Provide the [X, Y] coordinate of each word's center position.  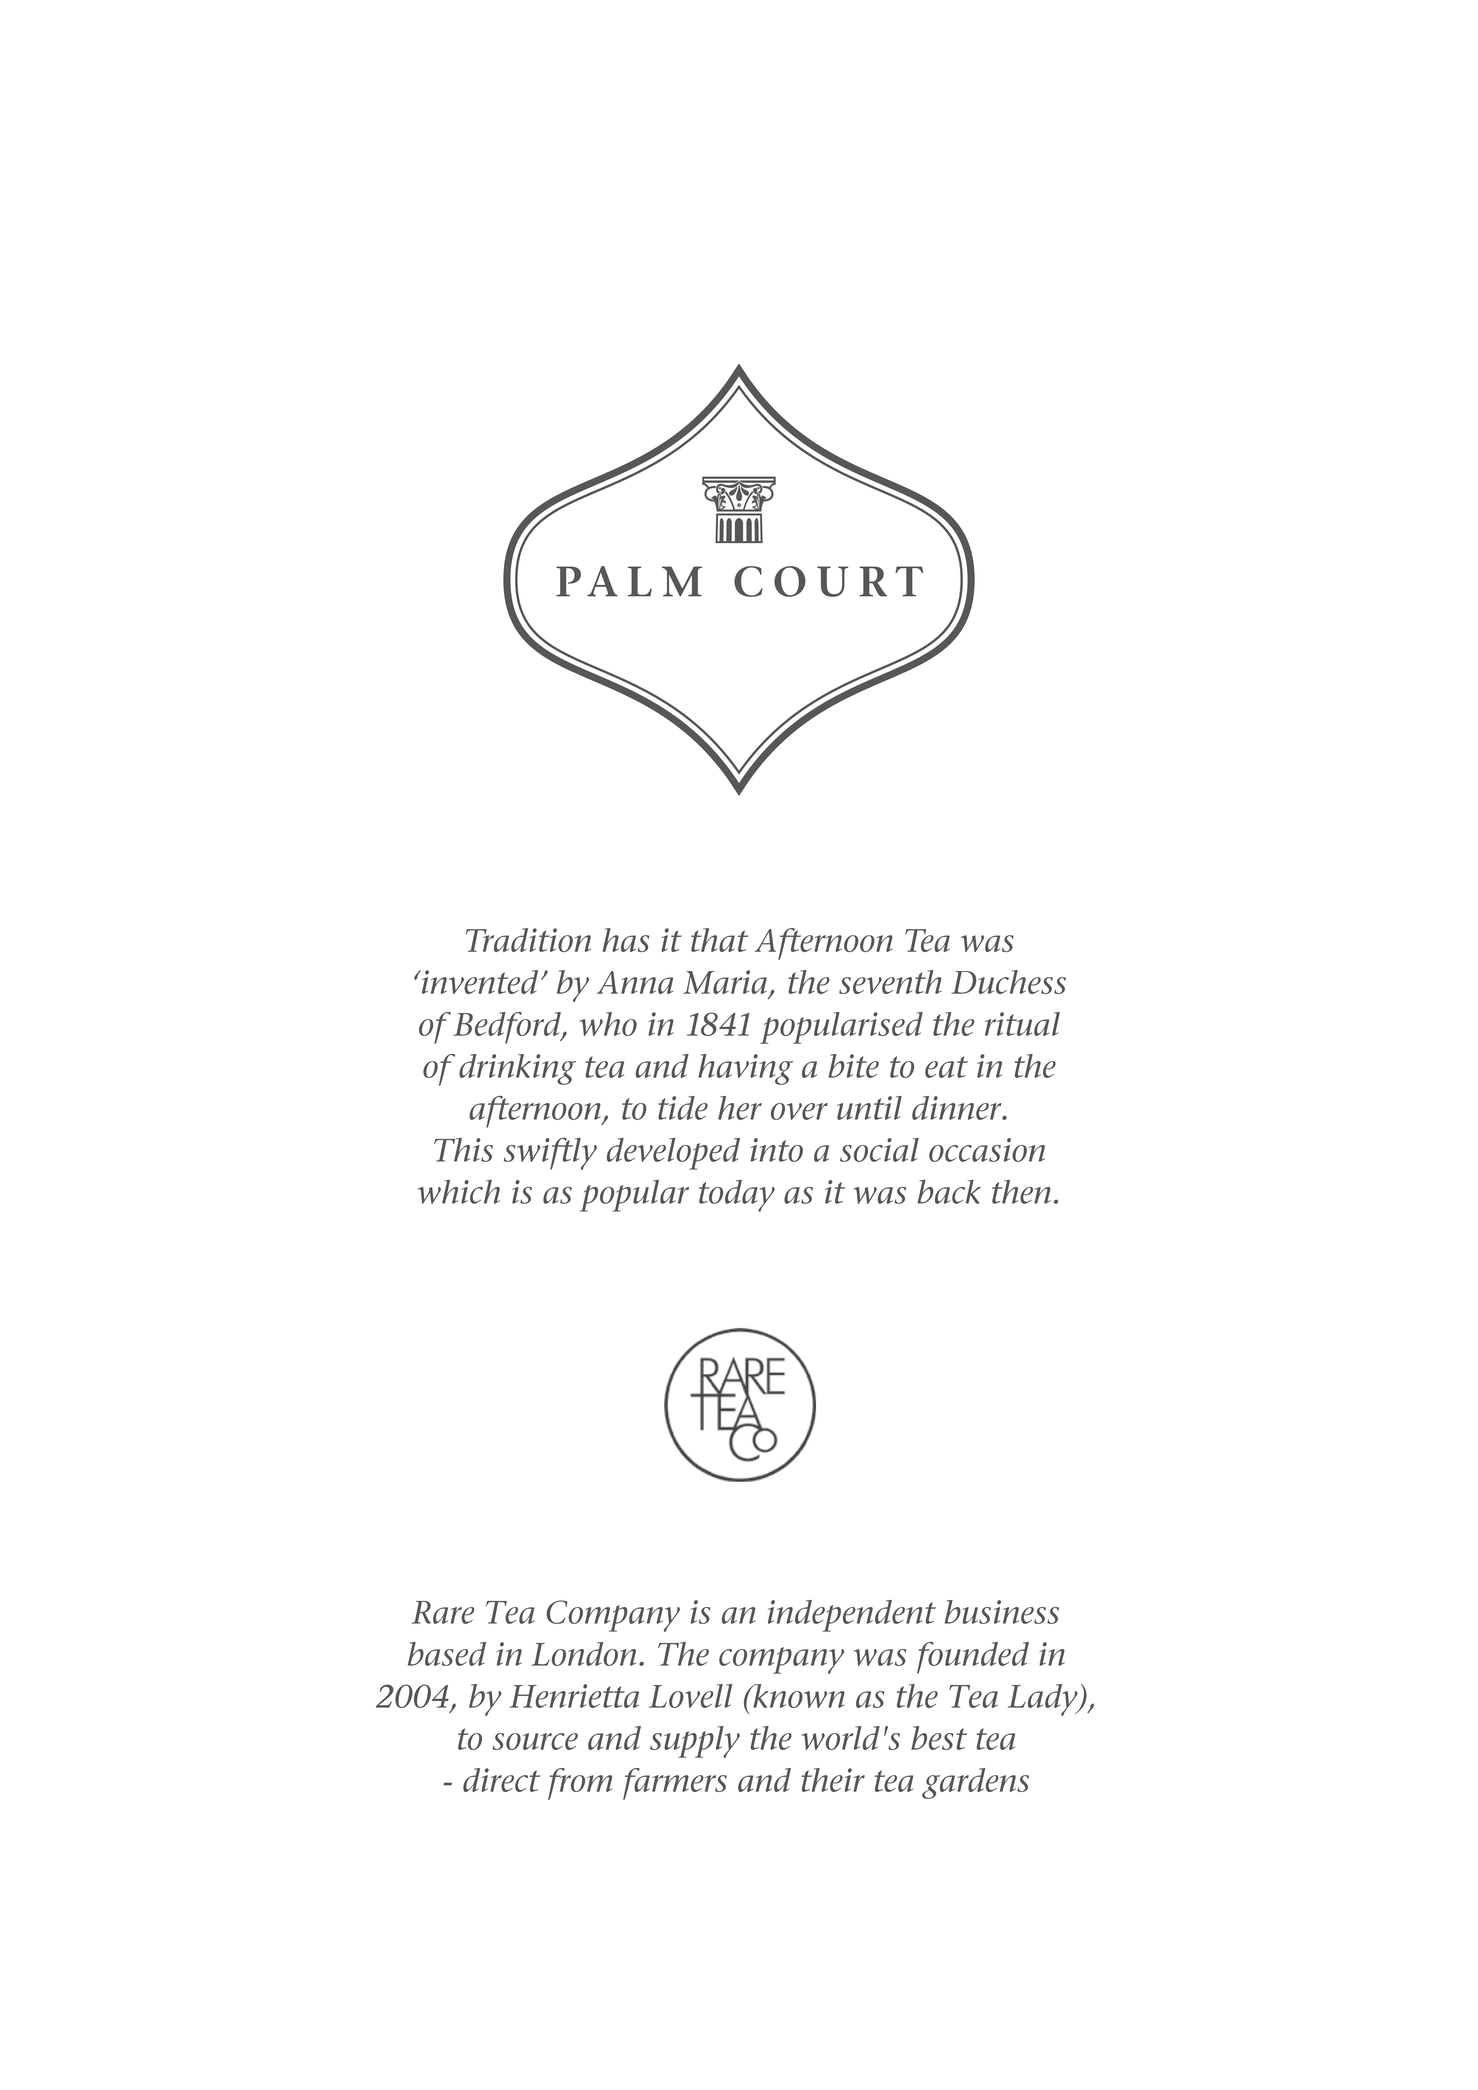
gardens [975, 1783]
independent [852, 1616]
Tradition [528, 940]
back [949, 1192]
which [459, 1192]
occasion [987, 1150]
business [1002, 1612]
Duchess [1008, 982]
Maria [725, 982]
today [737, 1196]
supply [695, 1742]
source [535, 1741]
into [776, 1150]
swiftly [550, 1154]
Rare [443, 1612]
